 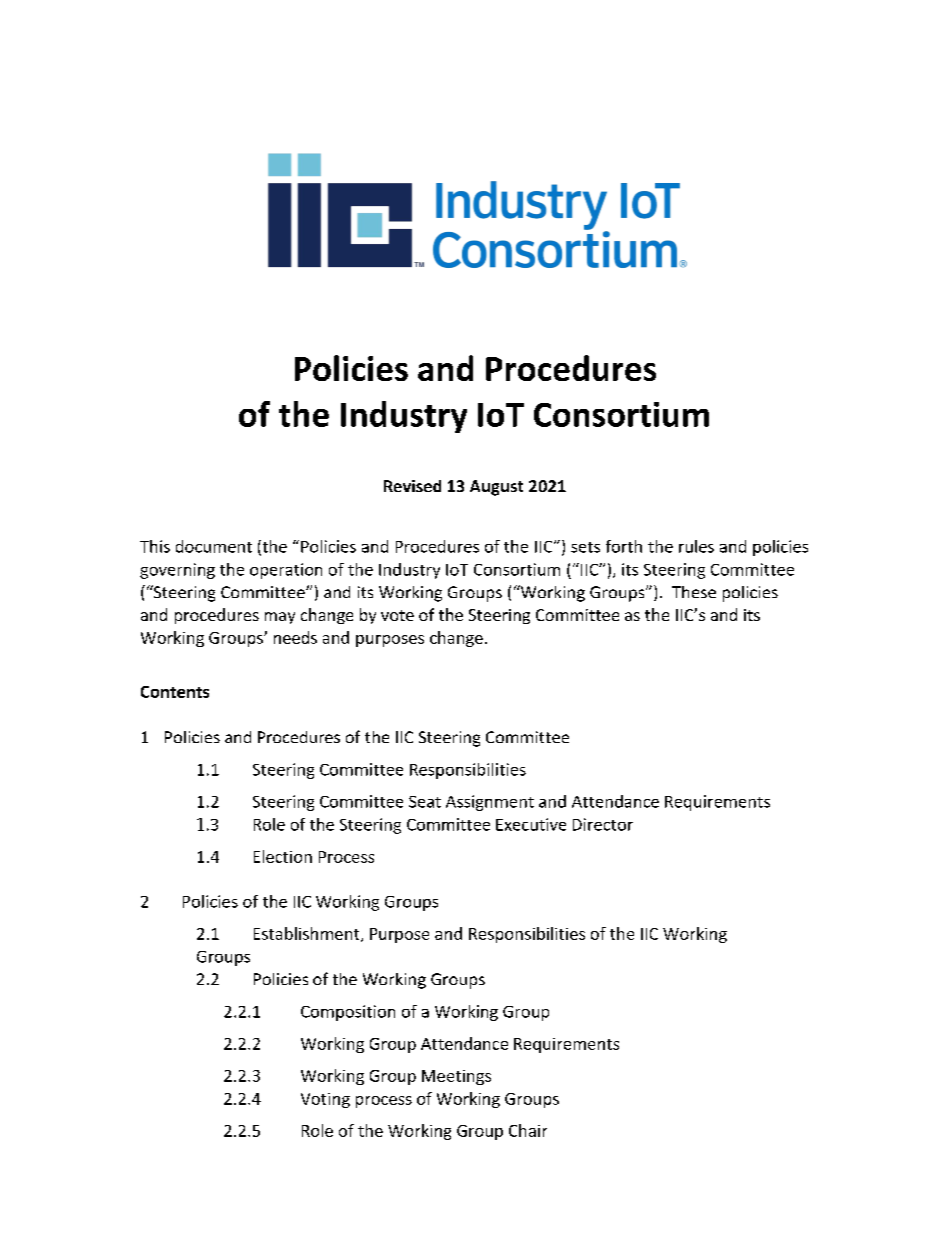 I want to click on Contents, so click(x=175, y=692).
